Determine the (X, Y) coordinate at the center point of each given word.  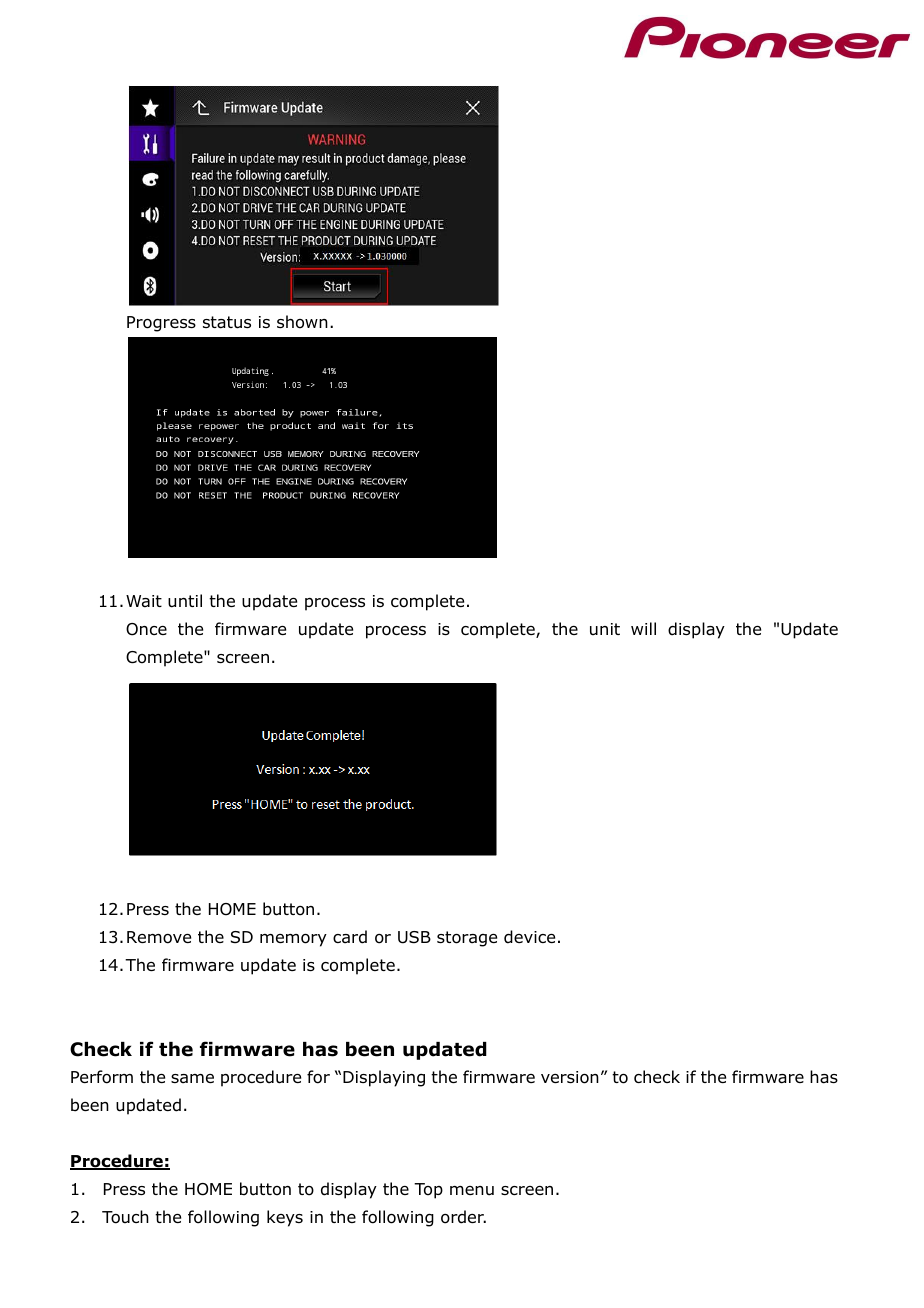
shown (302, 322)
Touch (125, 1217)
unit (605, 629)
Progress (161, 324)
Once (146, 629)
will (643, 628)
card (350, 937)
